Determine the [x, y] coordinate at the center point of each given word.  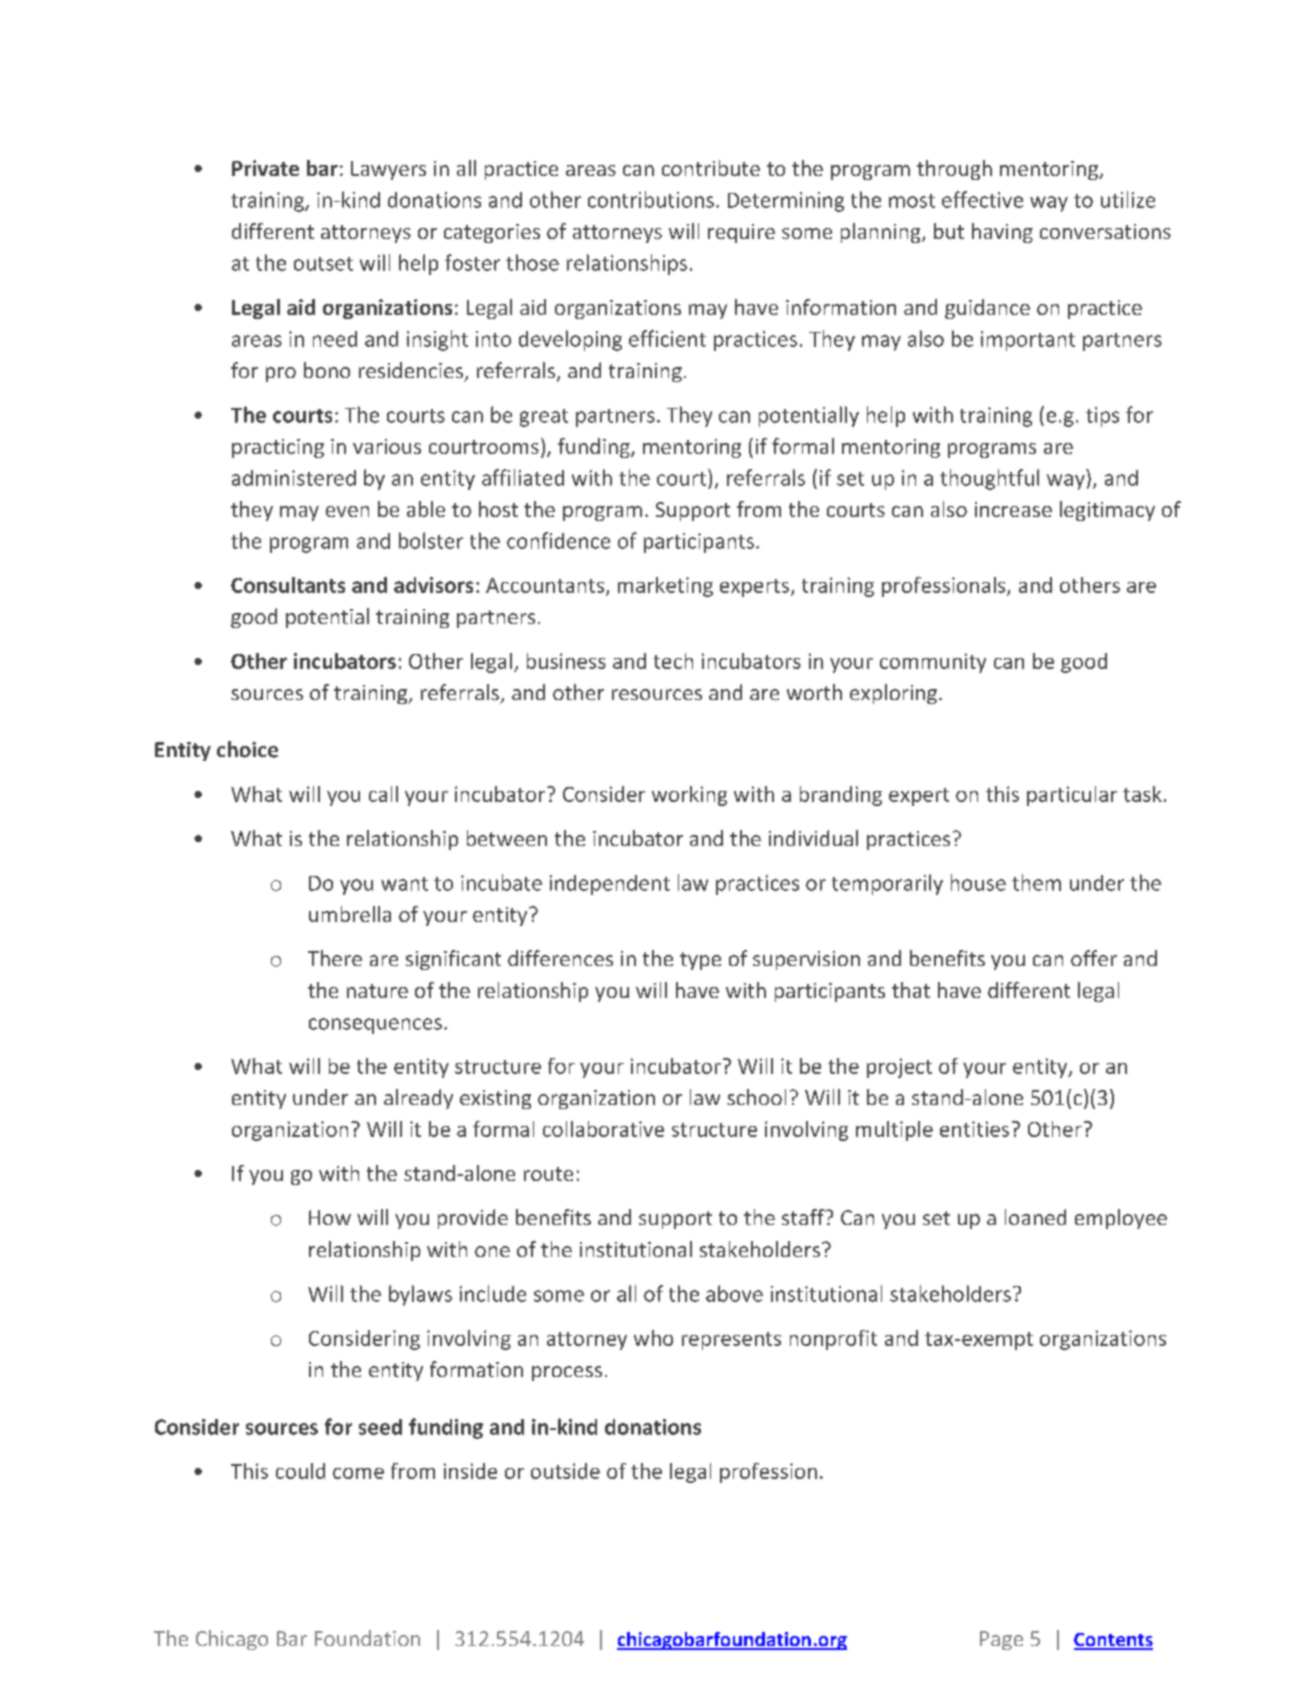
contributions [651, 199]
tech [673, 661]
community [933, 663]
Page [1001, 1640]
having [1002, 233]
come [358, 1473]
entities [974, 1129]
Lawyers [388, 170]
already [418, 1099]
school [756, 1097]
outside [565, 1471]
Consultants [288, 585]
